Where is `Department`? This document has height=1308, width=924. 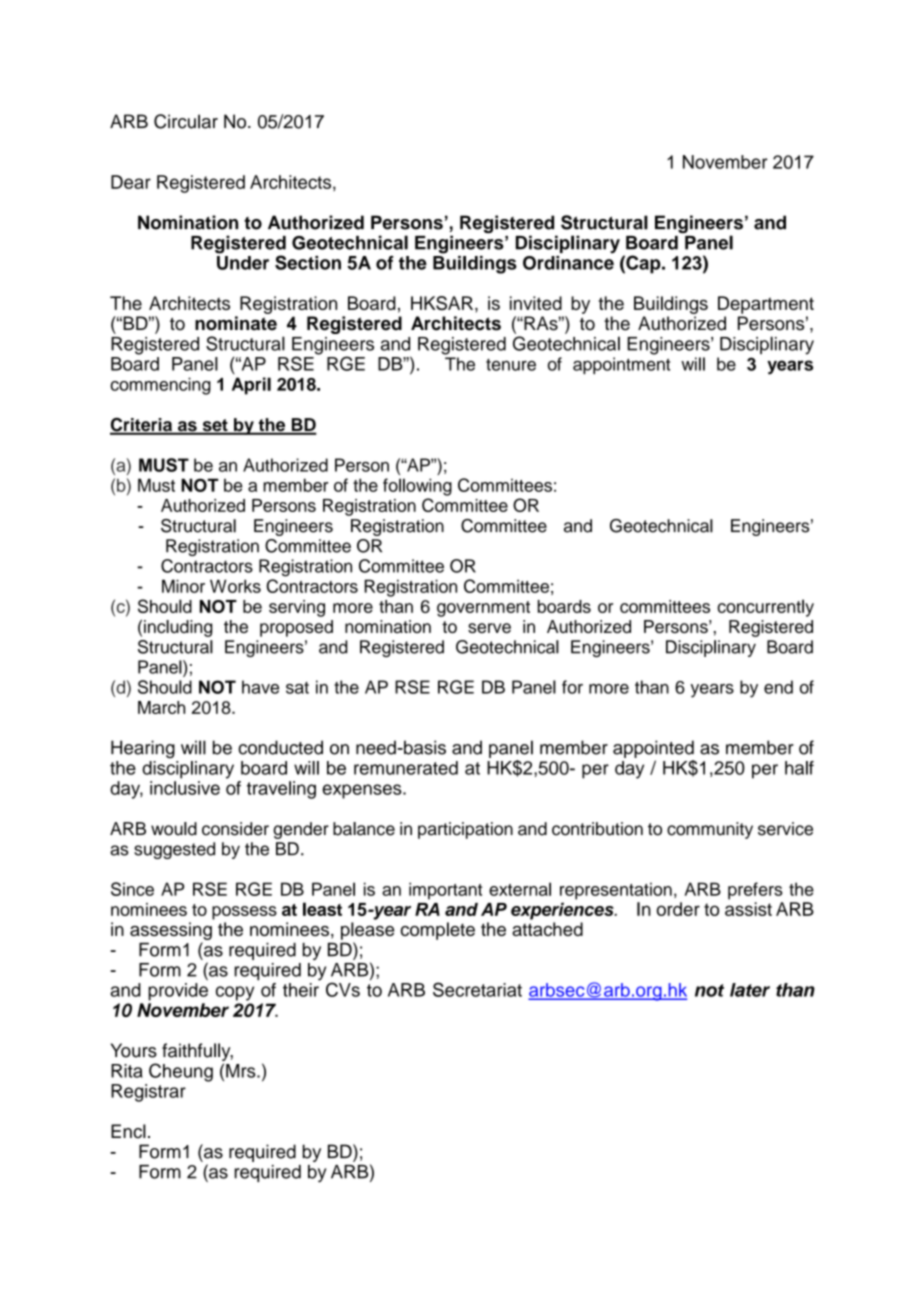 Department is located at coordinates (766, 305).
